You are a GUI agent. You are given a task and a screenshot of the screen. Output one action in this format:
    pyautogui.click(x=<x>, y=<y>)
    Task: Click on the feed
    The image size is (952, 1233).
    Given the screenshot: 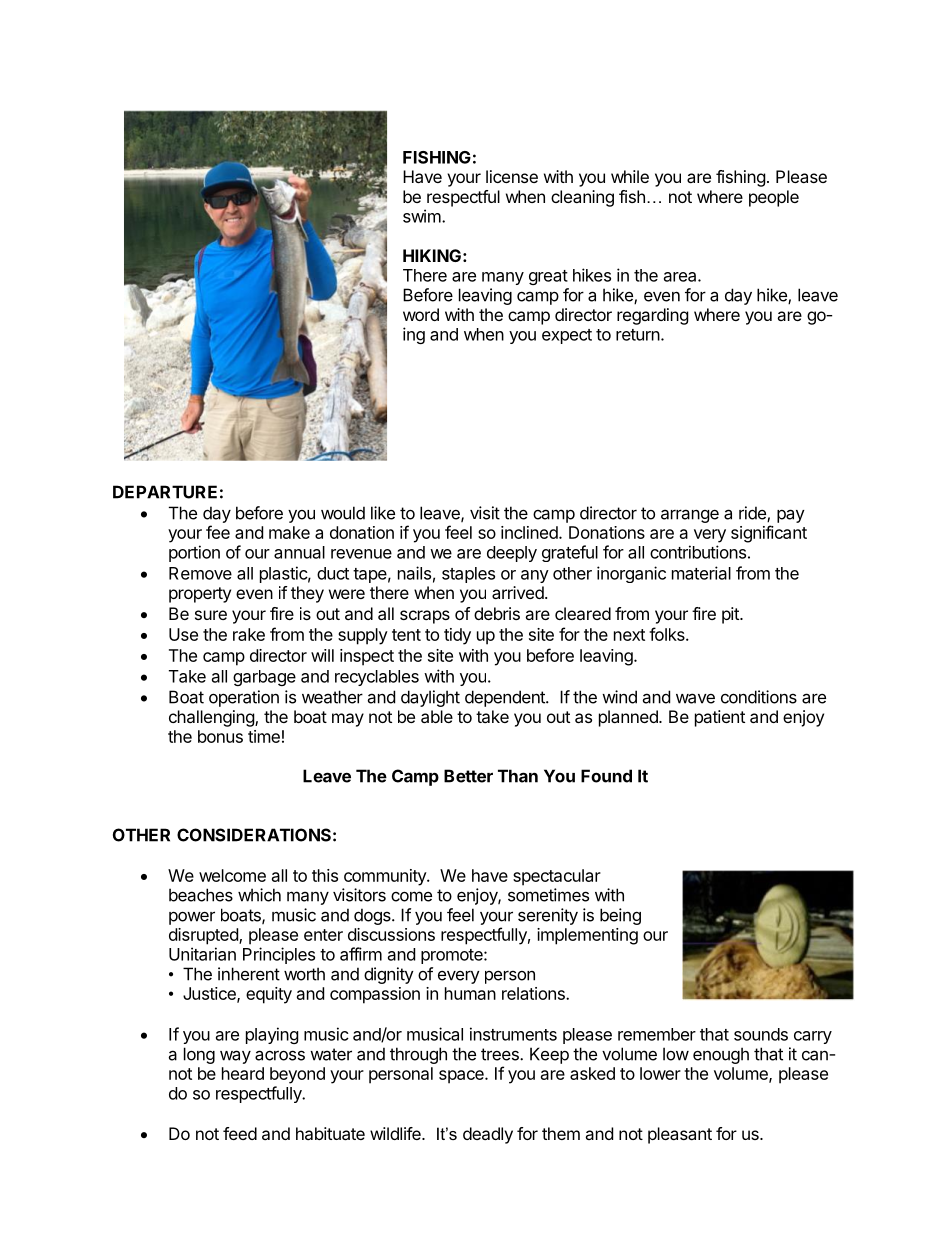 What is the action you would take?
    pyautogui.click(x=240, y=1133)
